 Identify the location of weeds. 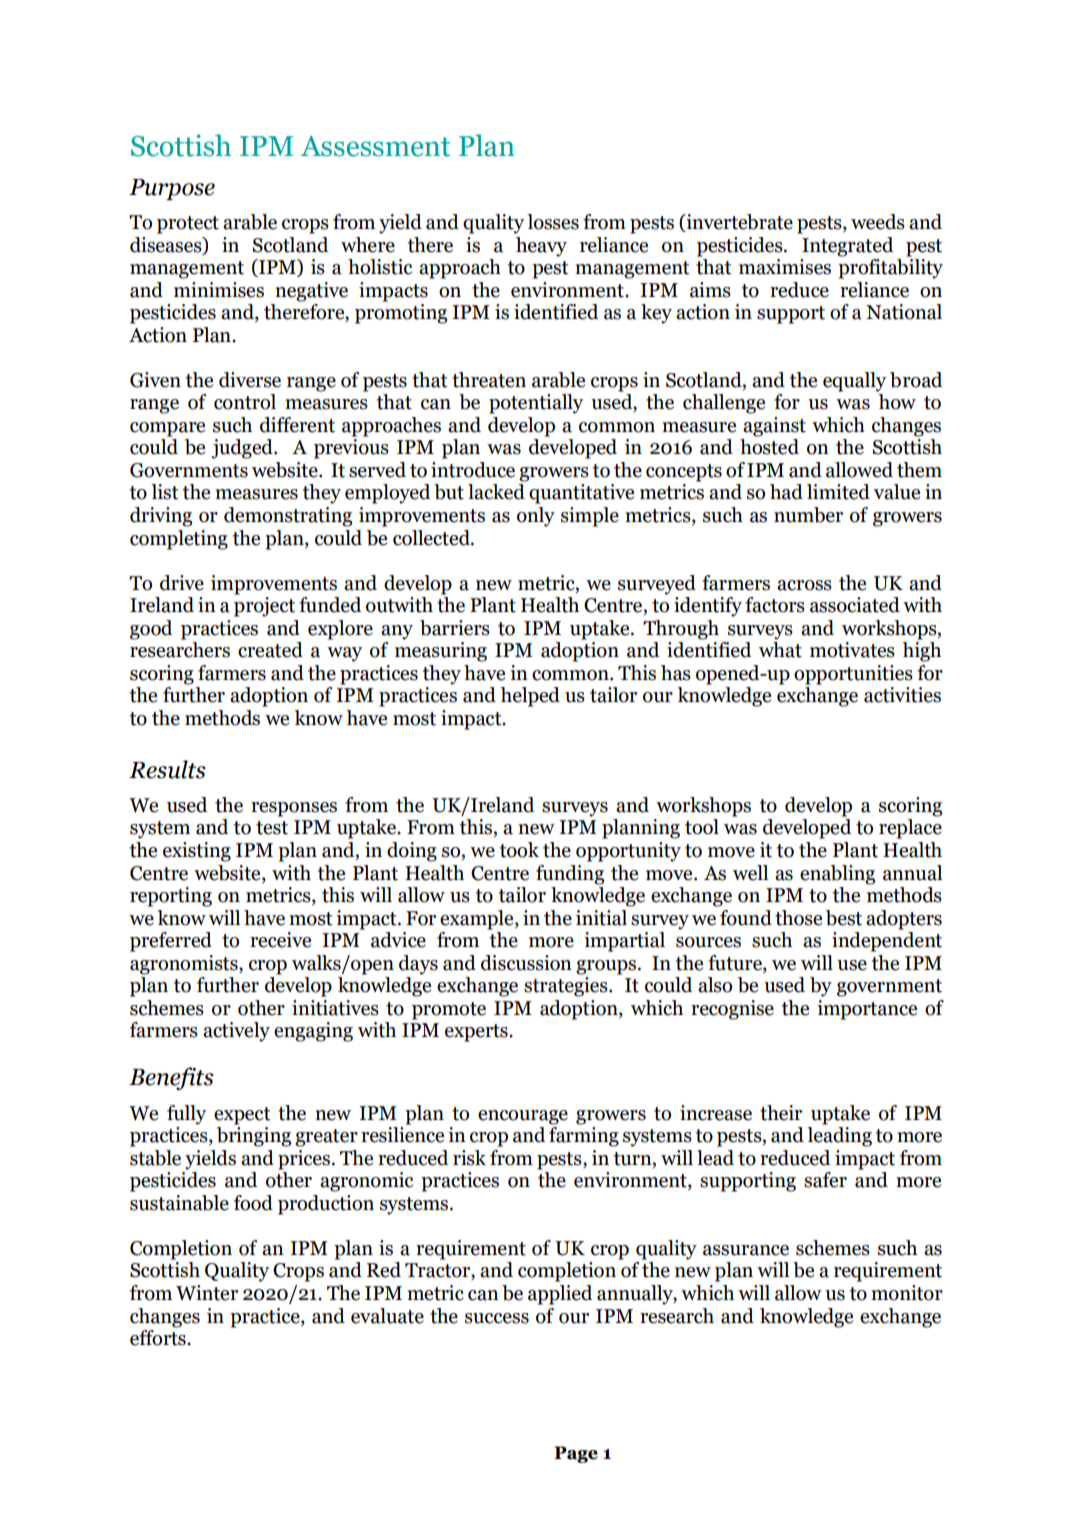
(878, 222).
